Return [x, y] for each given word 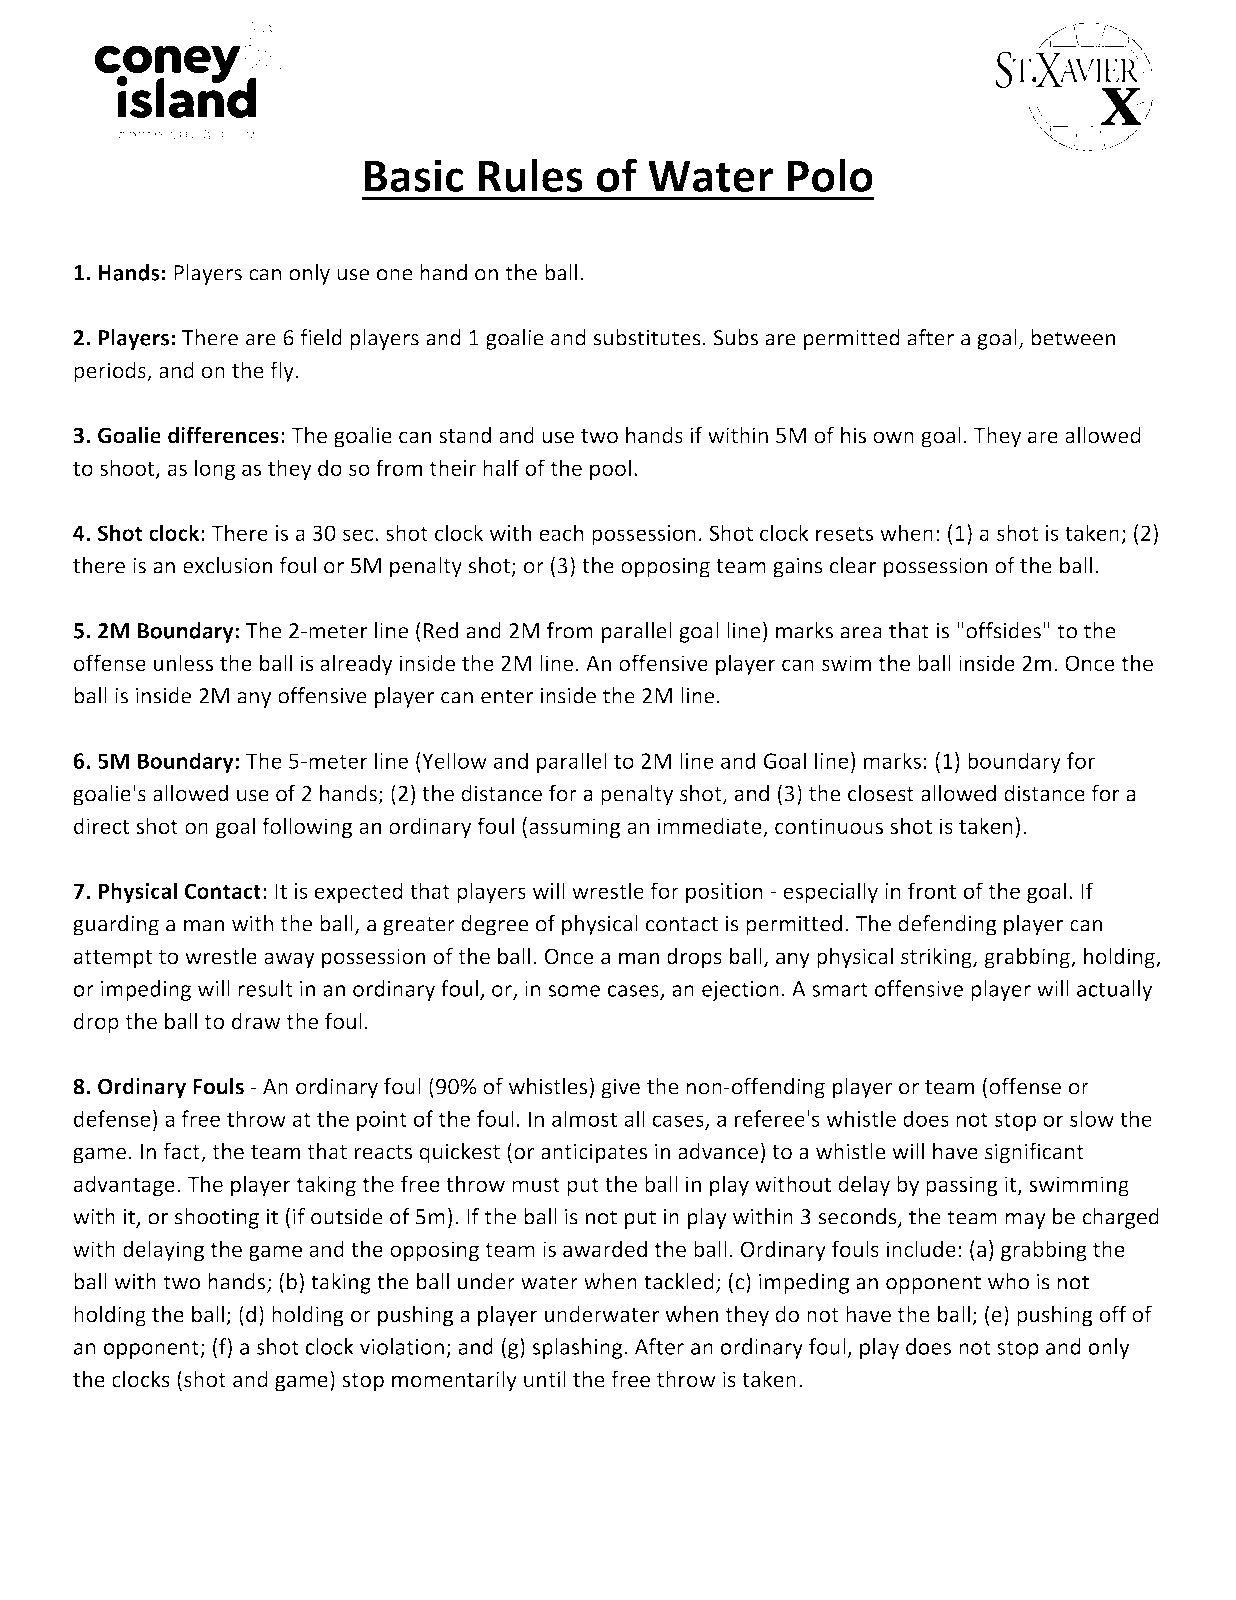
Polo [830, 175]
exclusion [227, 565]
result [265, 988]
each [561, 532]
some [574, 991]
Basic [414, 175]
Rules [530, 175]
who [1008, 1281]
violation [402, 1346]
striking [937, 958]
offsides [1003, 630]
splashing [578, 1348]
